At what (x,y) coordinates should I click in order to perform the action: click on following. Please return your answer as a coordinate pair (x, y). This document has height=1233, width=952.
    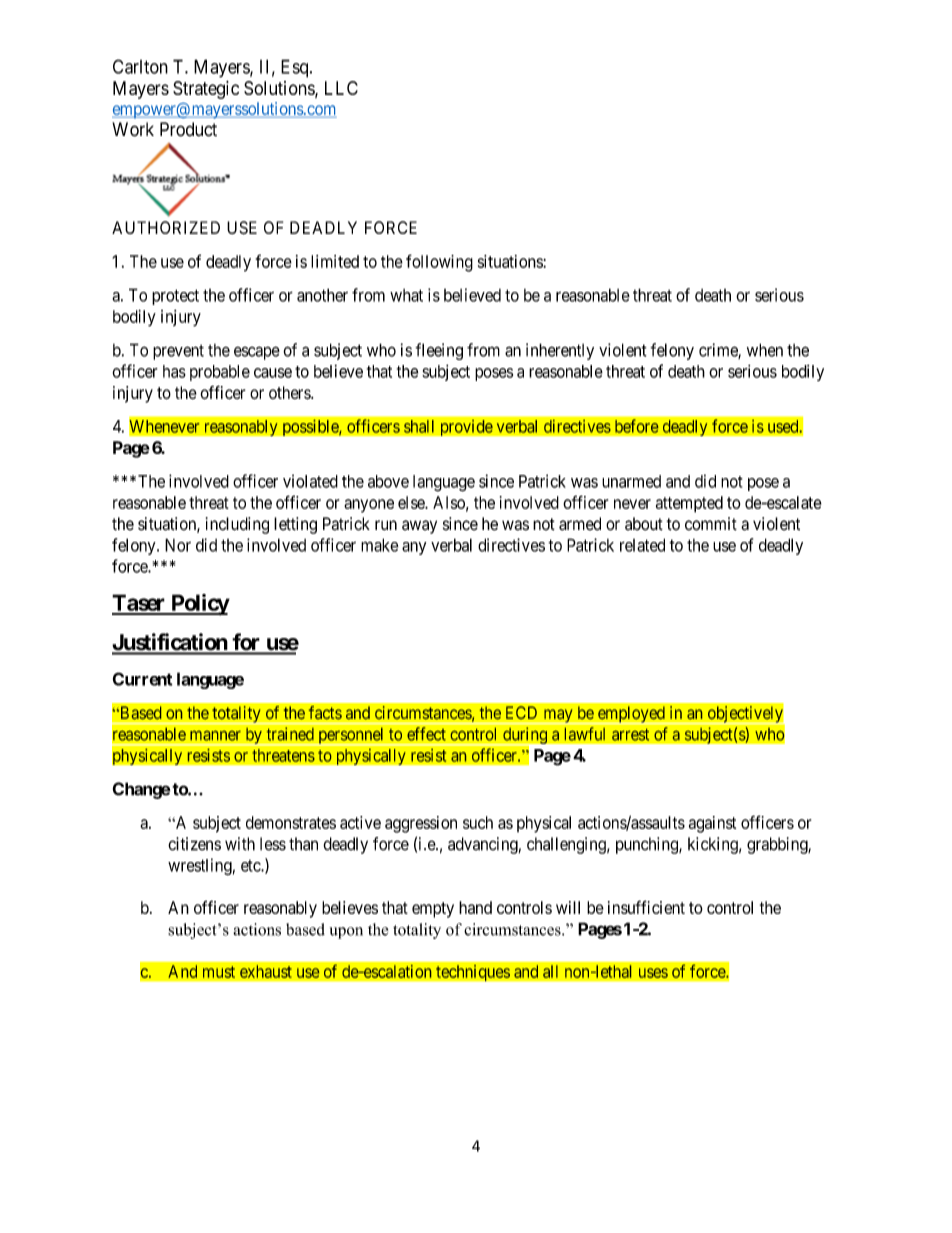
    Looking at the image, I should click on (439, 263).
